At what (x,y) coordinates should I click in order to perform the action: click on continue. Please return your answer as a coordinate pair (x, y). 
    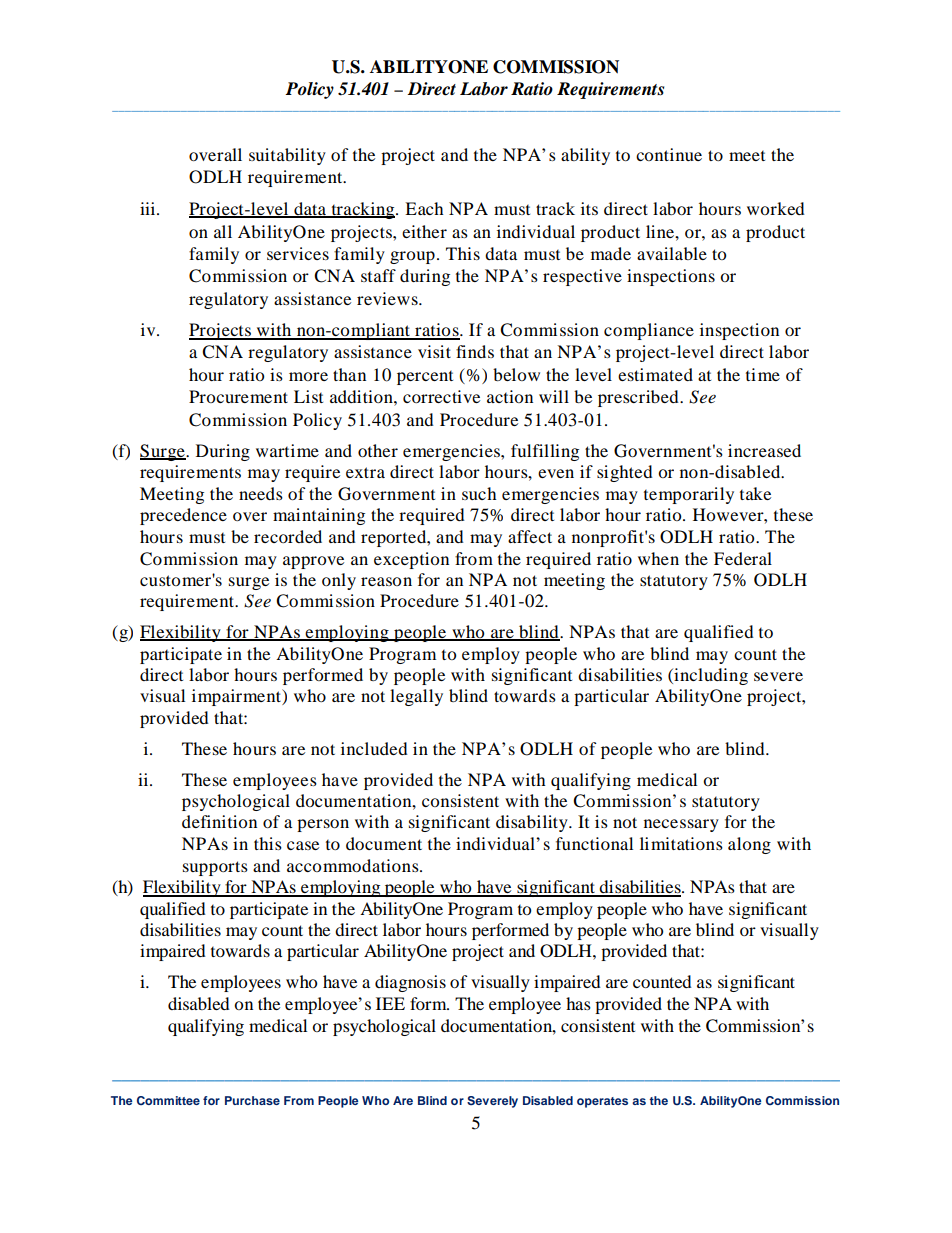
    Looking at the image, I should click on (669, 154).
